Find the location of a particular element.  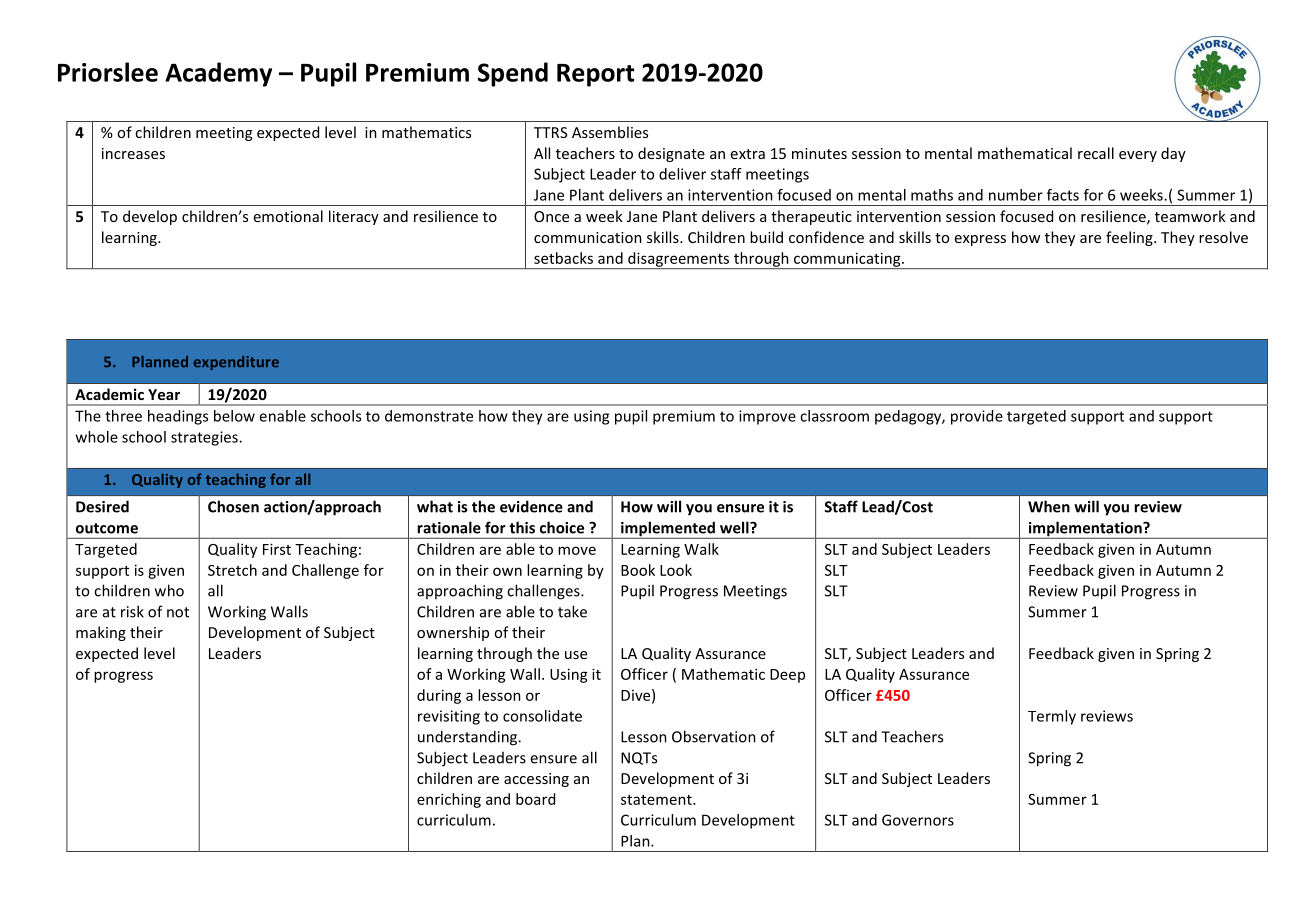

Report is located at coordinates (595, 75).
